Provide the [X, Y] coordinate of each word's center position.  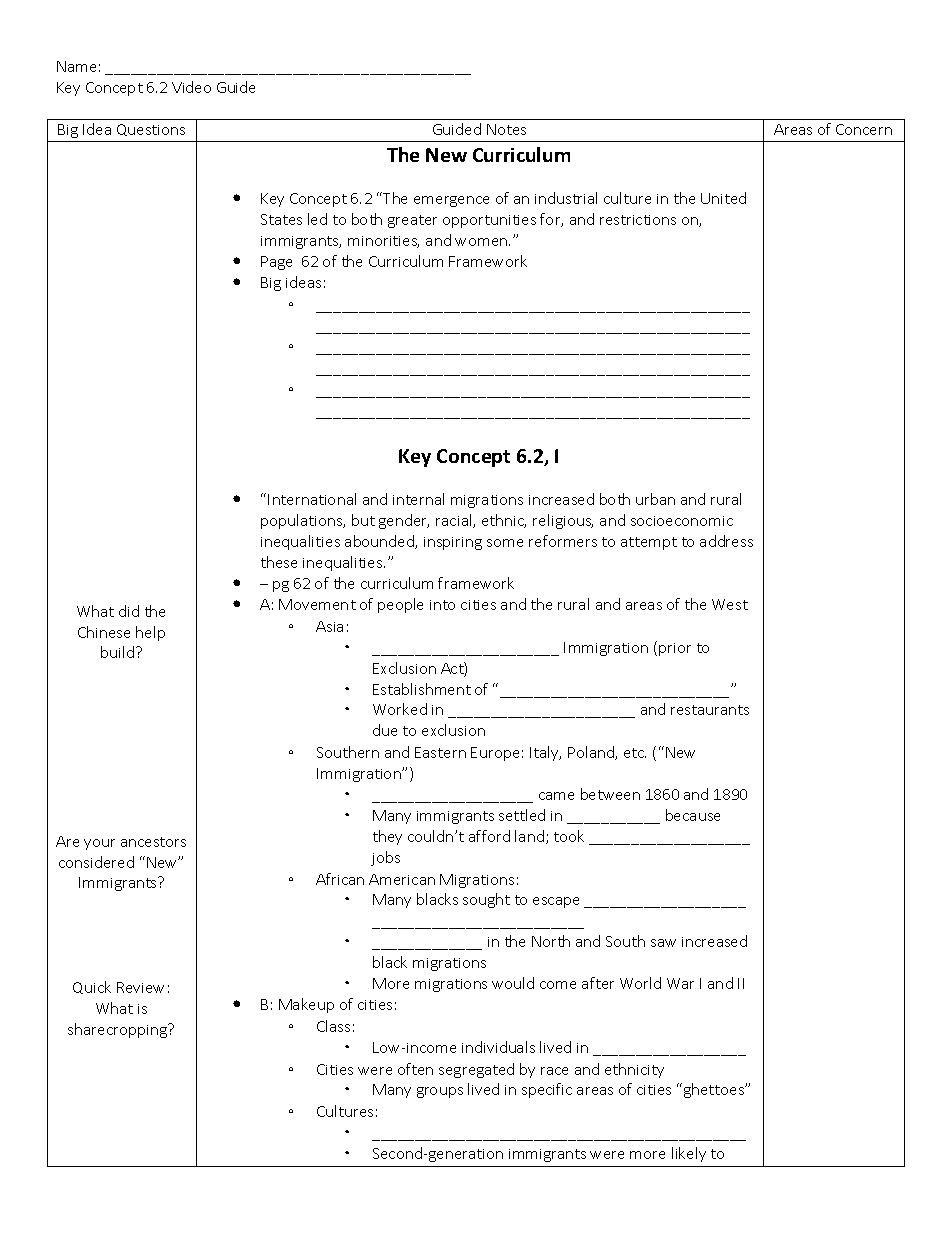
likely [689, 1154]
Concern [864, 129]
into [442, 605]
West [730, 604]
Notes [506, 129]
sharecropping [119, 1030]
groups [440, 1092]
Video [191, 87]
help [150, 633]
